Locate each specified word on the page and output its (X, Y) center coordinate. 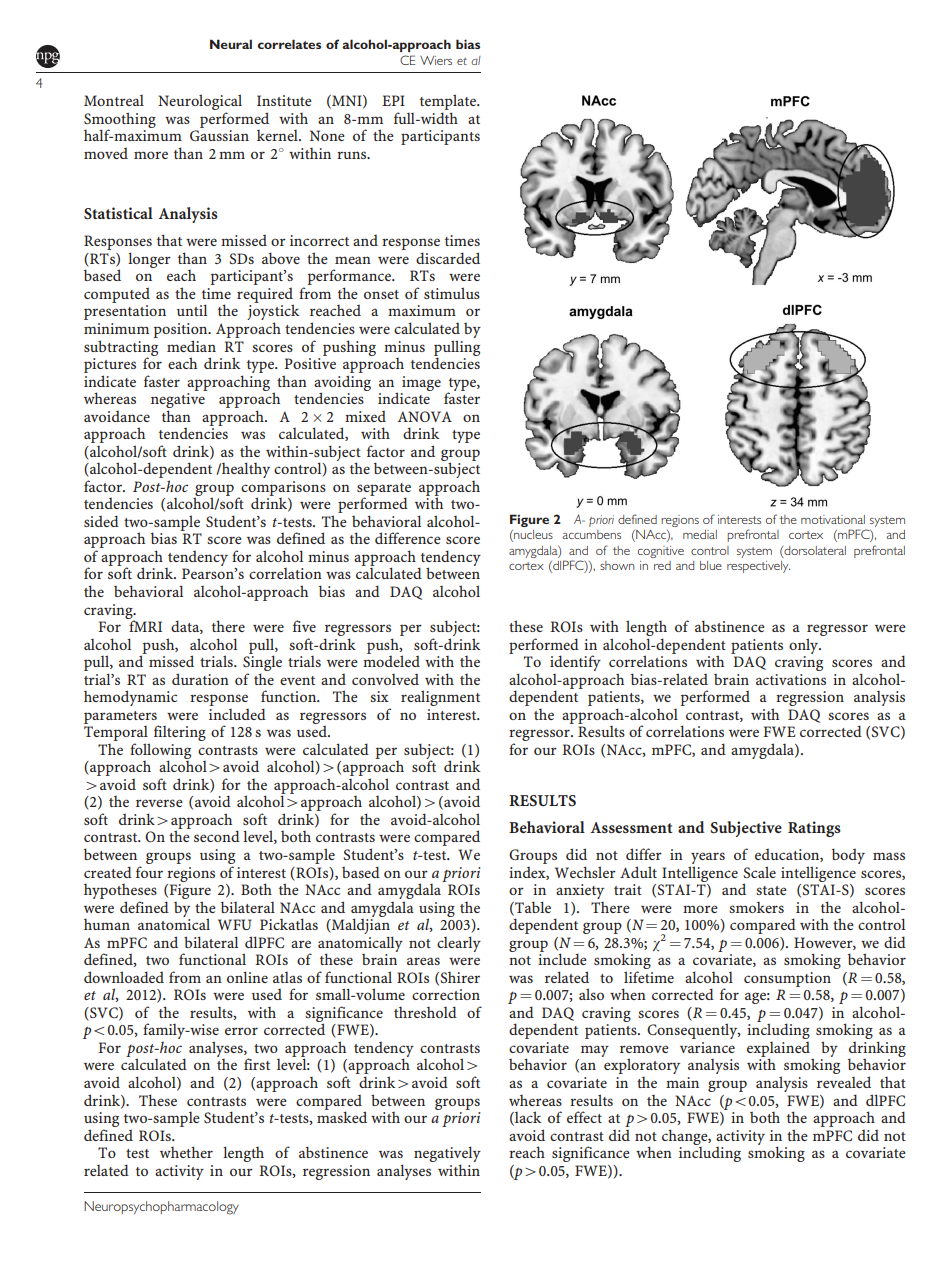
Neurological (200, 103)
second (217, 836)
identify (575, 663)
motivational (833, 519)
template (449, 102)
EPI (393, 100)
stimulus (452, 293)
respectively (758, 567)
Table (532, 908)
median (191, 346)
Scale (759, 872)
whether (186, 1152)
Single (262, 663)
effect (584, 1117)
